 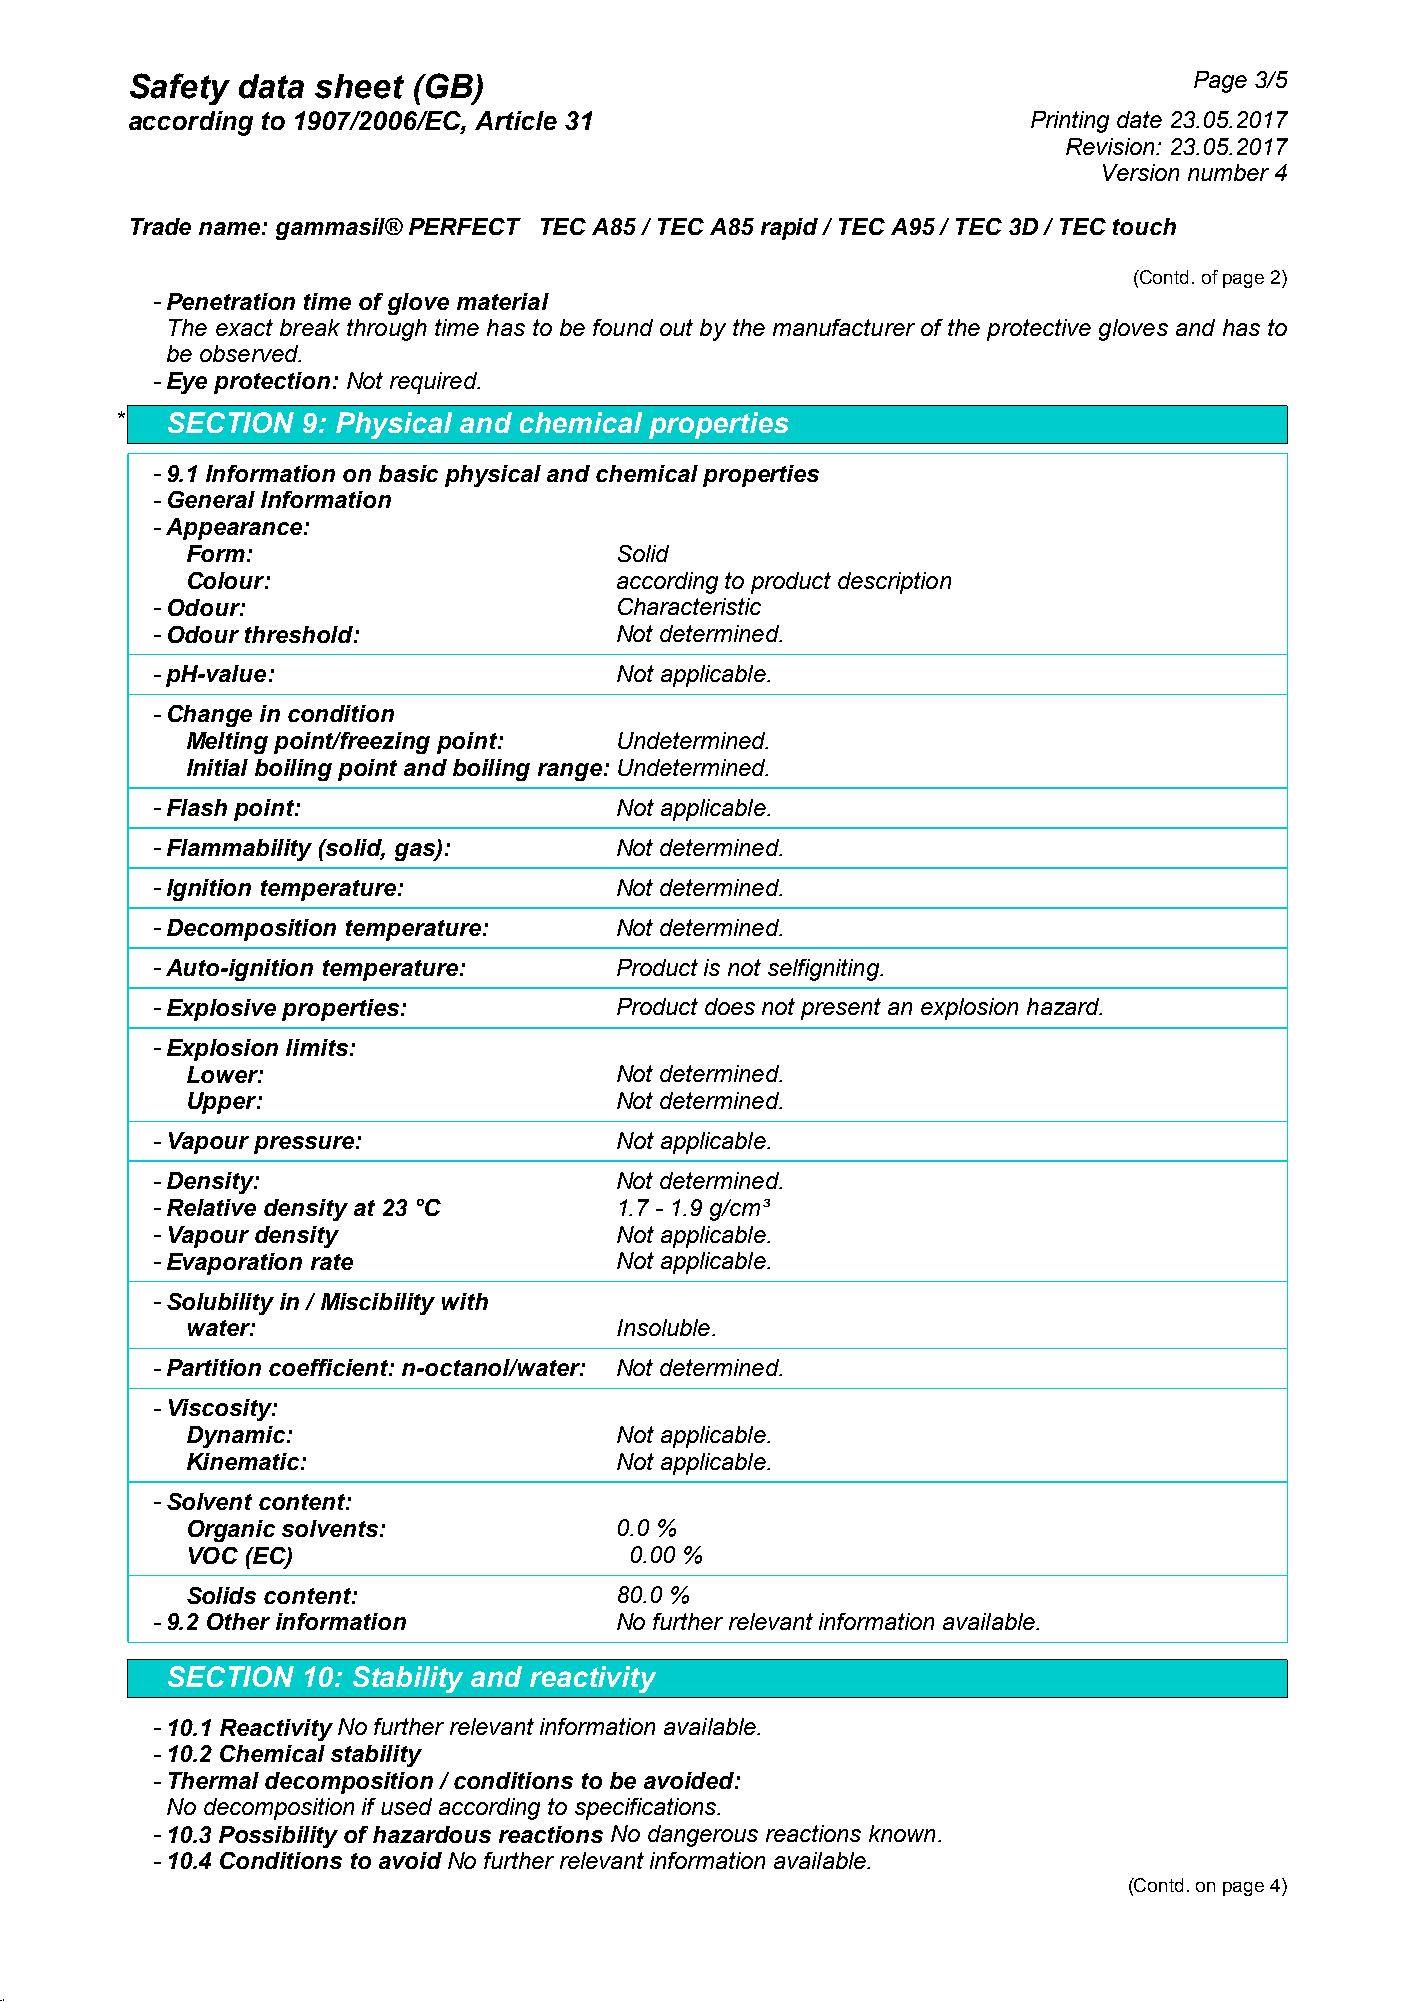 What do you see at coordinates (902, 1833) in the screenshot?
I see `known` at bounding box center [902, 1833].
